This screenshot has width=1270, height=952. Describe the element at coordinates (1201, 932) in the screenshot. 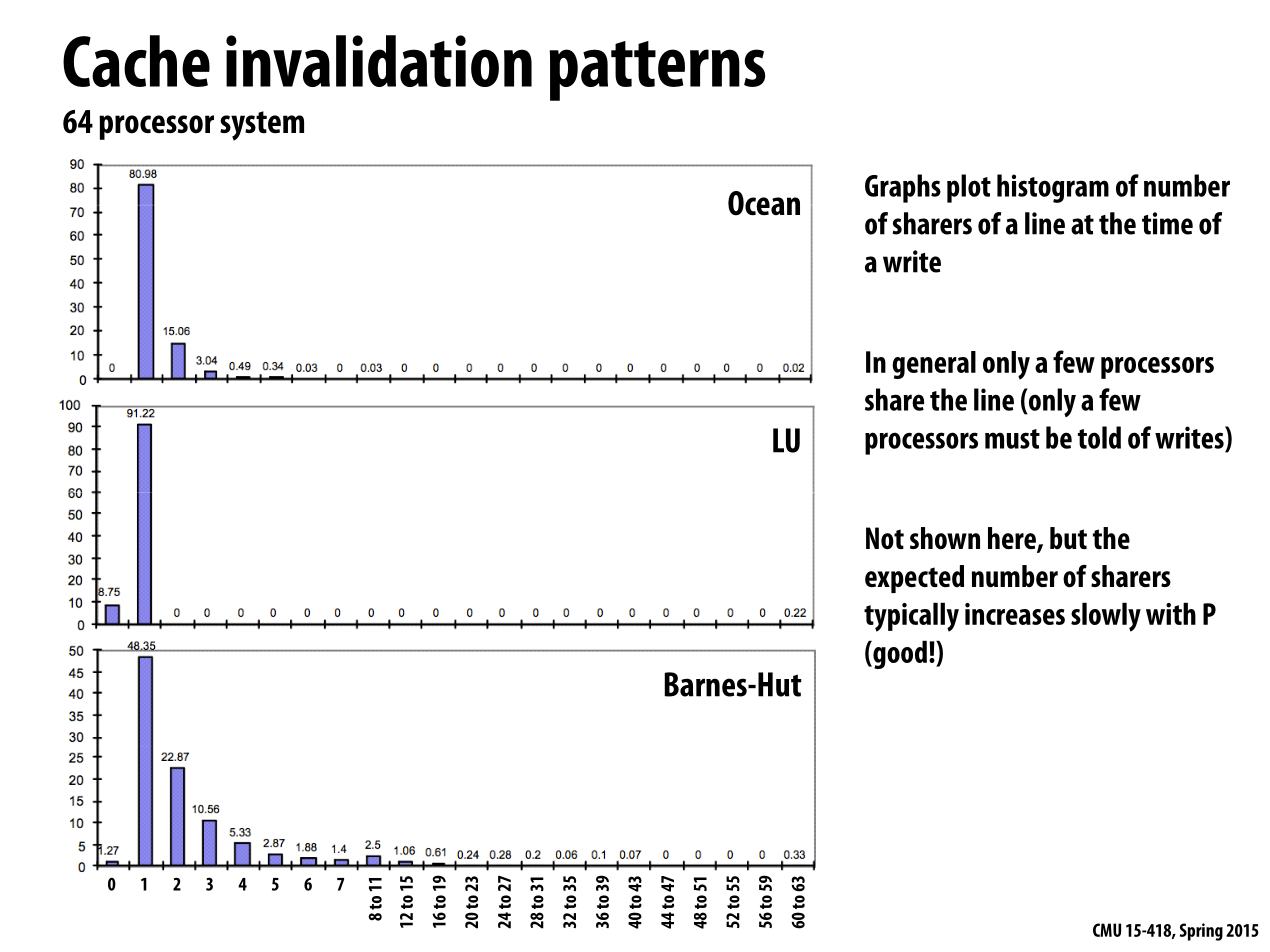

I see `Spring` at that location.
